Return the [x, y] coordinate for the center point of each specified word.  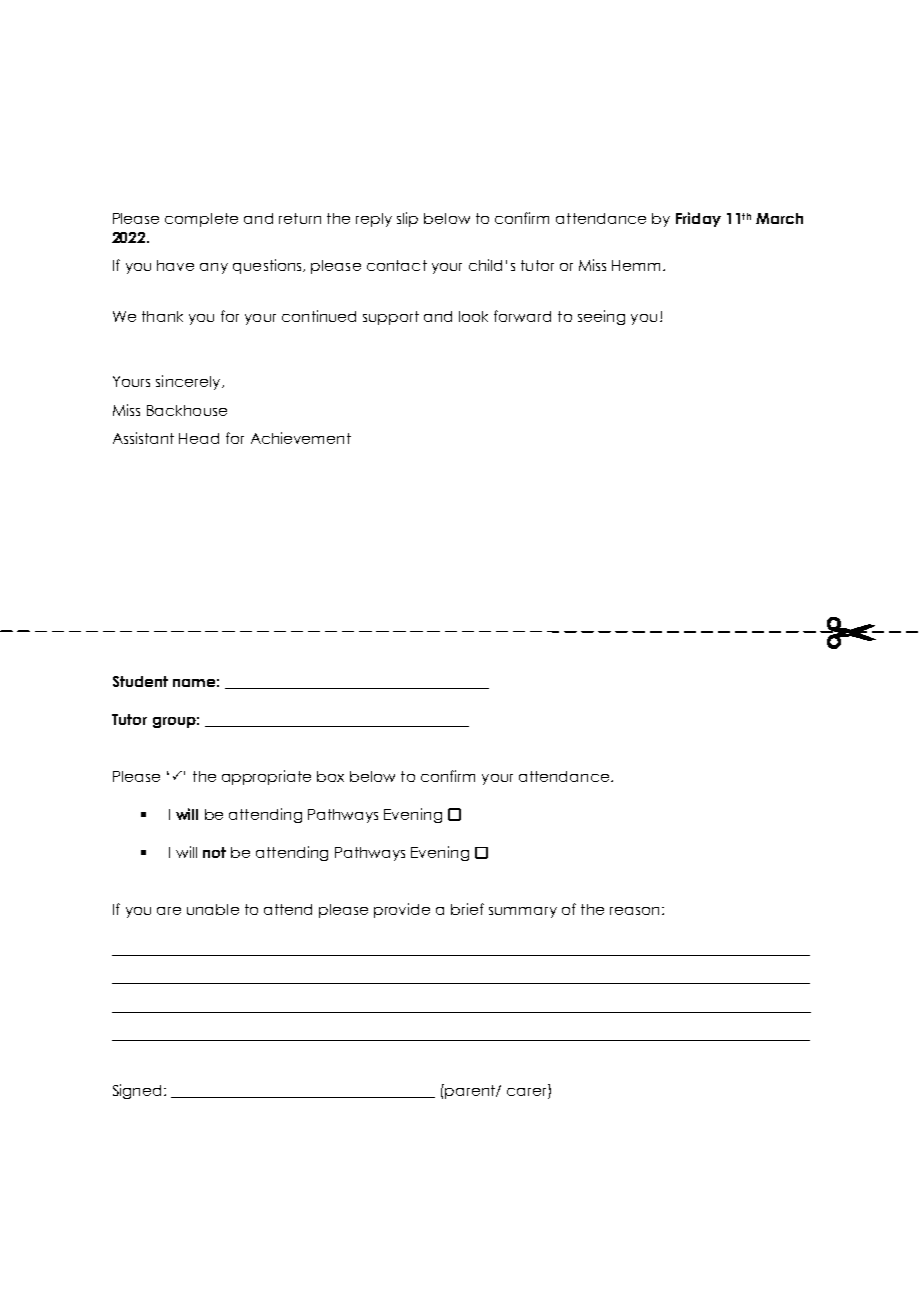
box [330, 776]
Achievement [301, 438]
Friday [698, 219]
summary [523, 912]
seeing [601, 317]
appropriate [266, 777]
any [214, 268]
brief [467, 909]
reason [634, 911]
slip [407, 219]
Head [199, 438]
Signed [137, 1091]
